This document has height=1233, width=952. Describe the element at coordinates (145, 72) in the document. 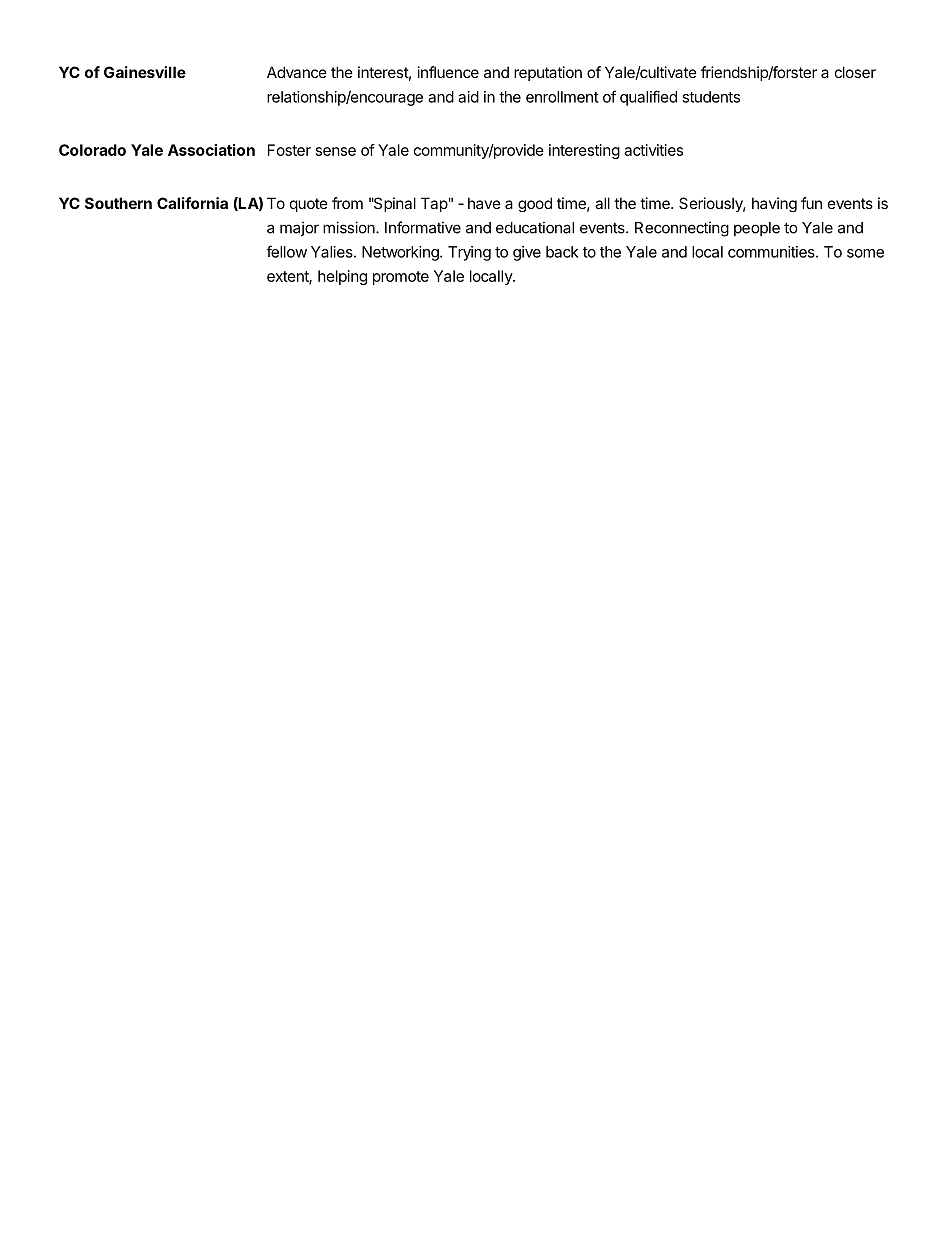

I see `Gainesville` at that location.
